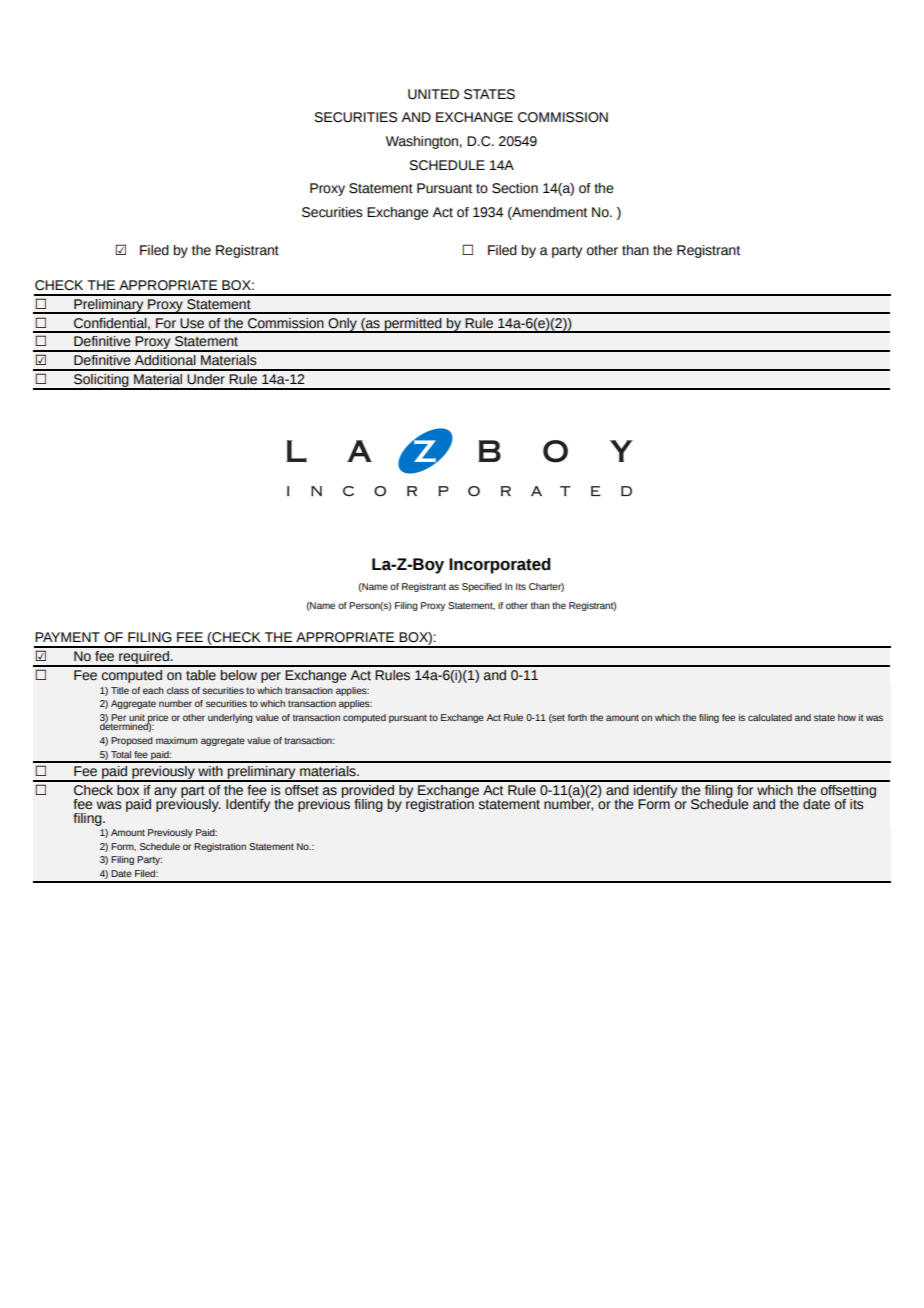  Describe the element at coordinates (342, 325) in the screenshot. I see `Only` at that location.
